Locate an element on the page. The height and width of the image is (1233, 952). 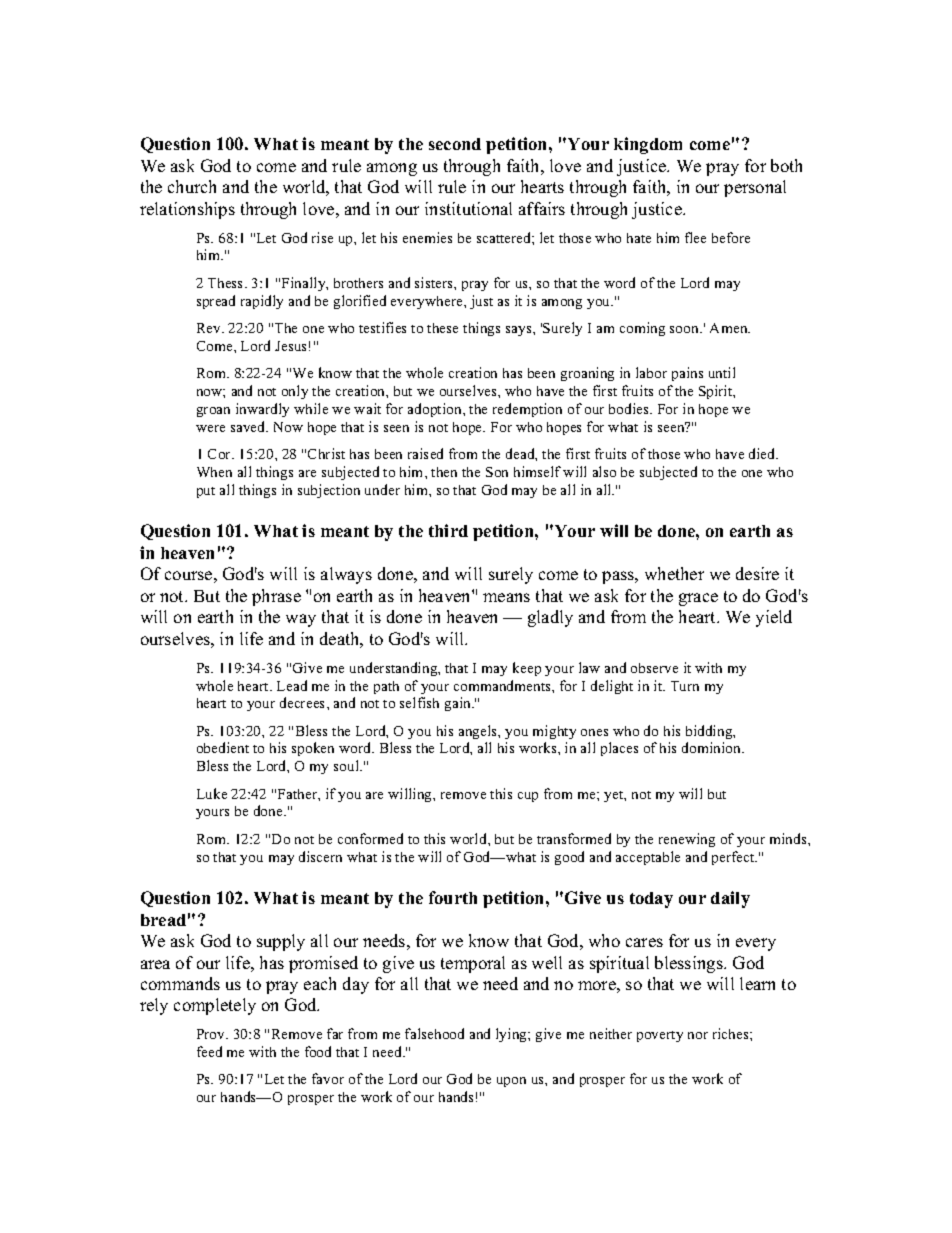
falsehood is located at coordinates (434, 1033).
